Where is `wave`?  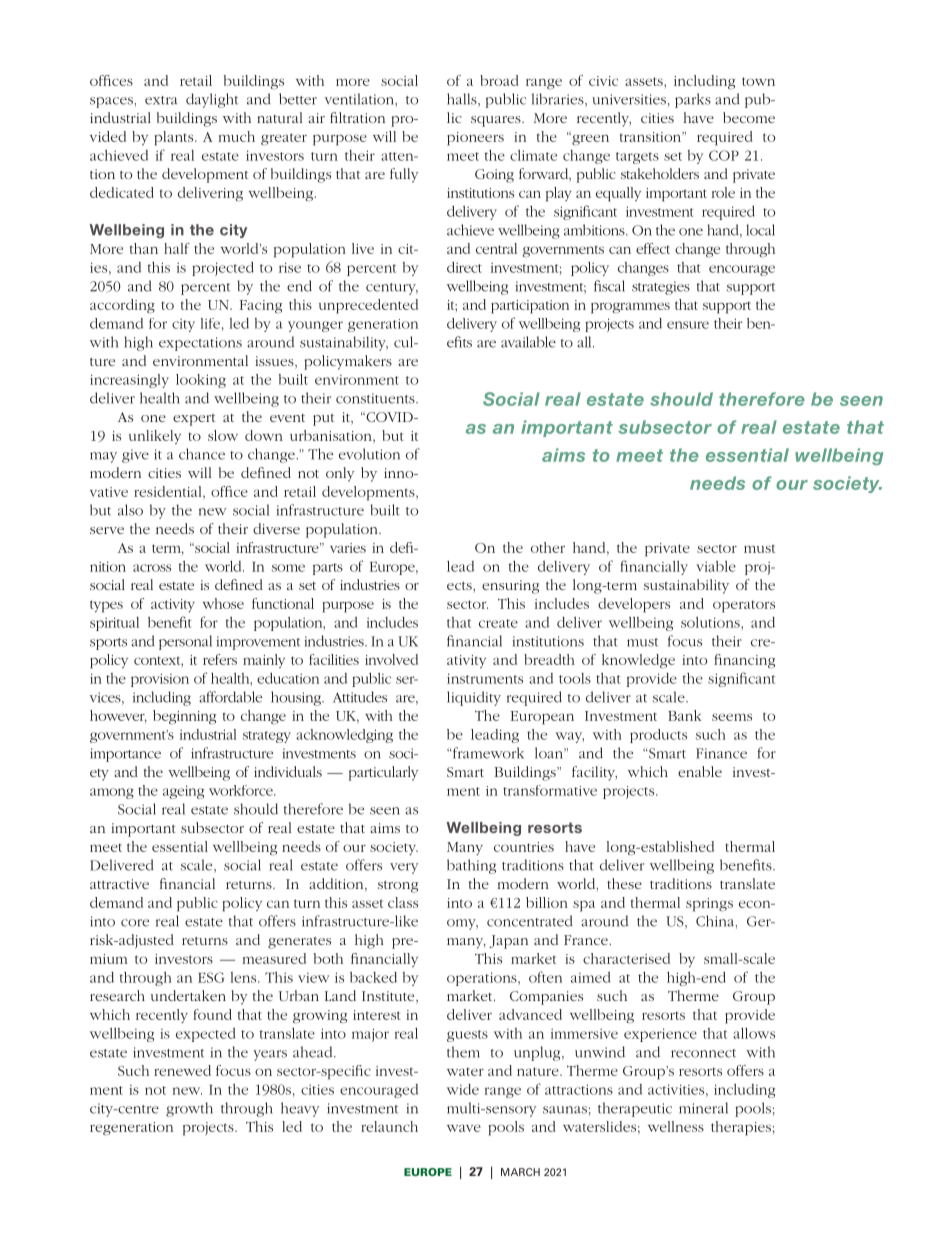 wave is located at coordinates (464, 1128).
